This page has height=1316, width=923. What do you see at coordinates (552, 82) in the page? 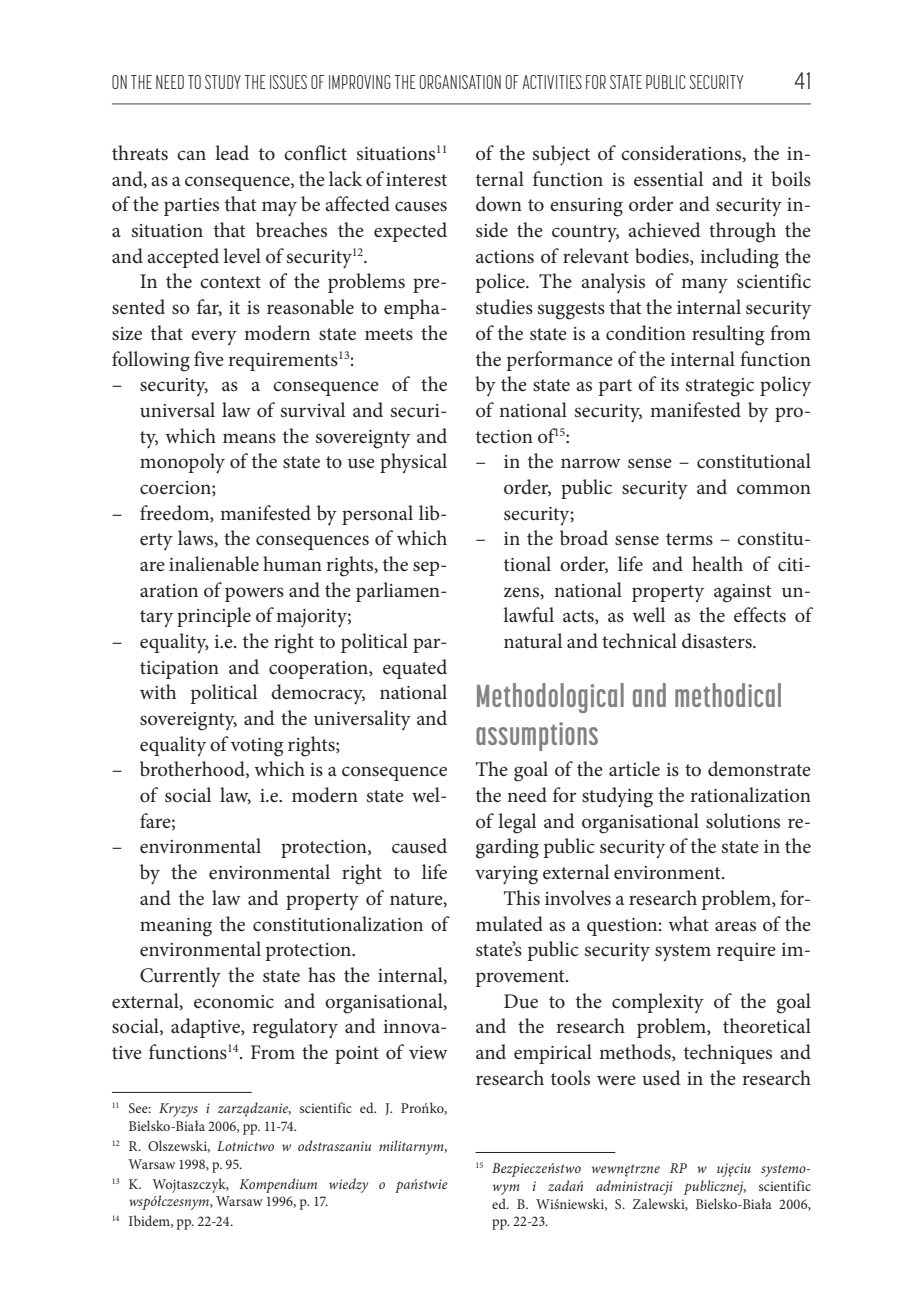
I see `ACTIVITIES` at bounding box center [552, 82].
